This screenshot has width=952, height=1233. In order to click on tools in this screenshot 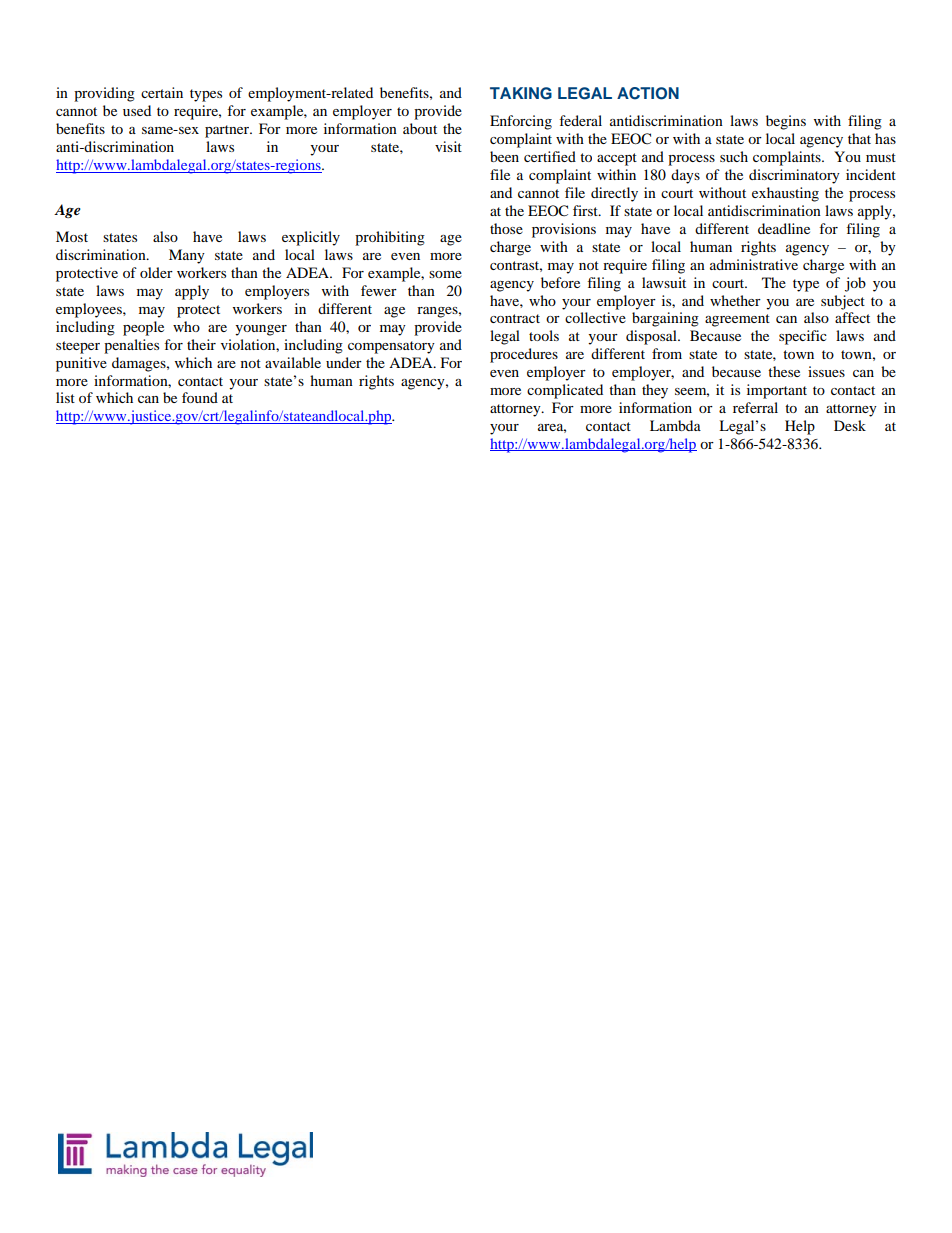, I will do `click(544, 335)`.
